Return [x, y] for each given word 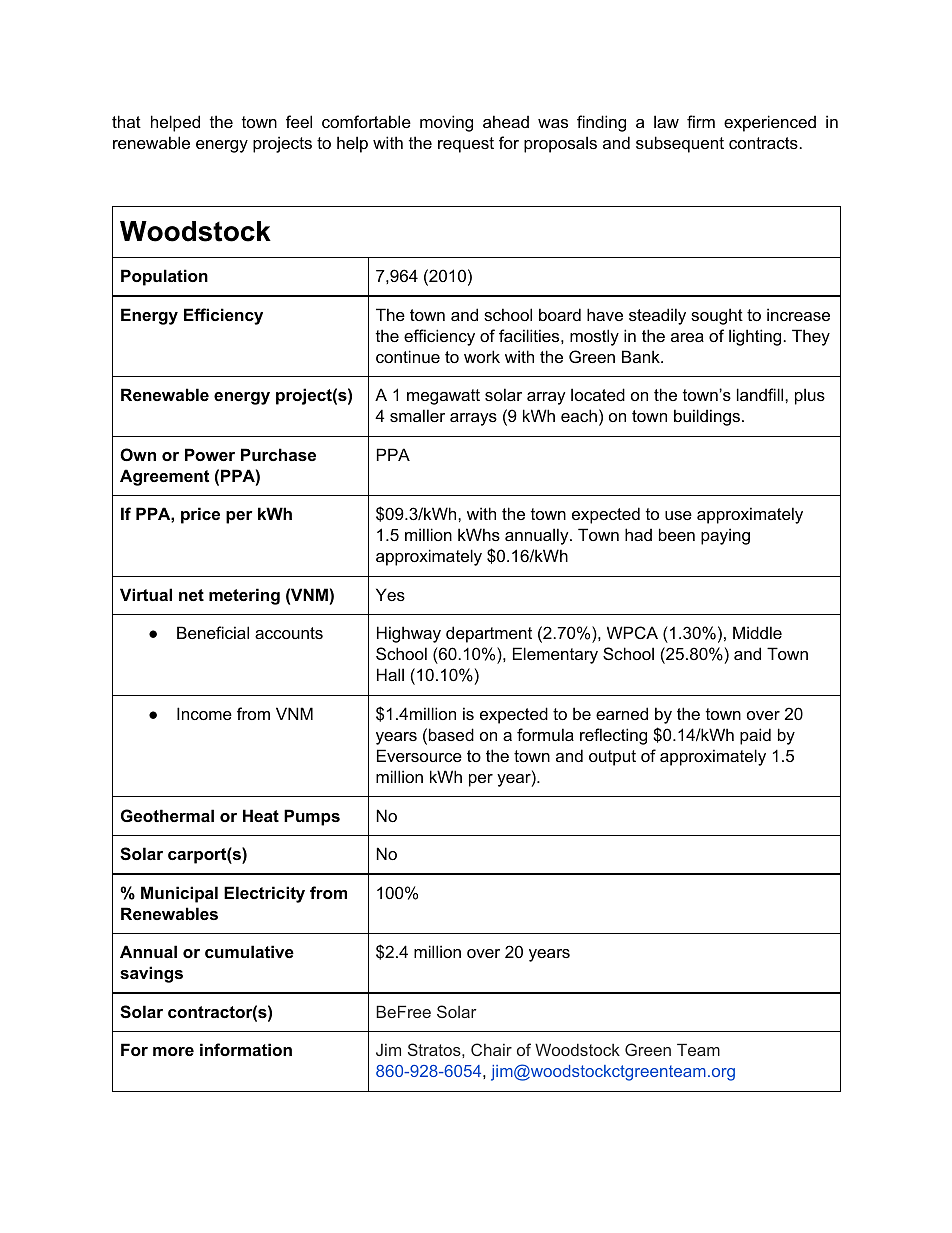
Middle [757, 632]
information [246, 1049]
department [489, 634]
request [466, 145]
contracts [763, 143]
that [126, 121]
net [191, 595]
